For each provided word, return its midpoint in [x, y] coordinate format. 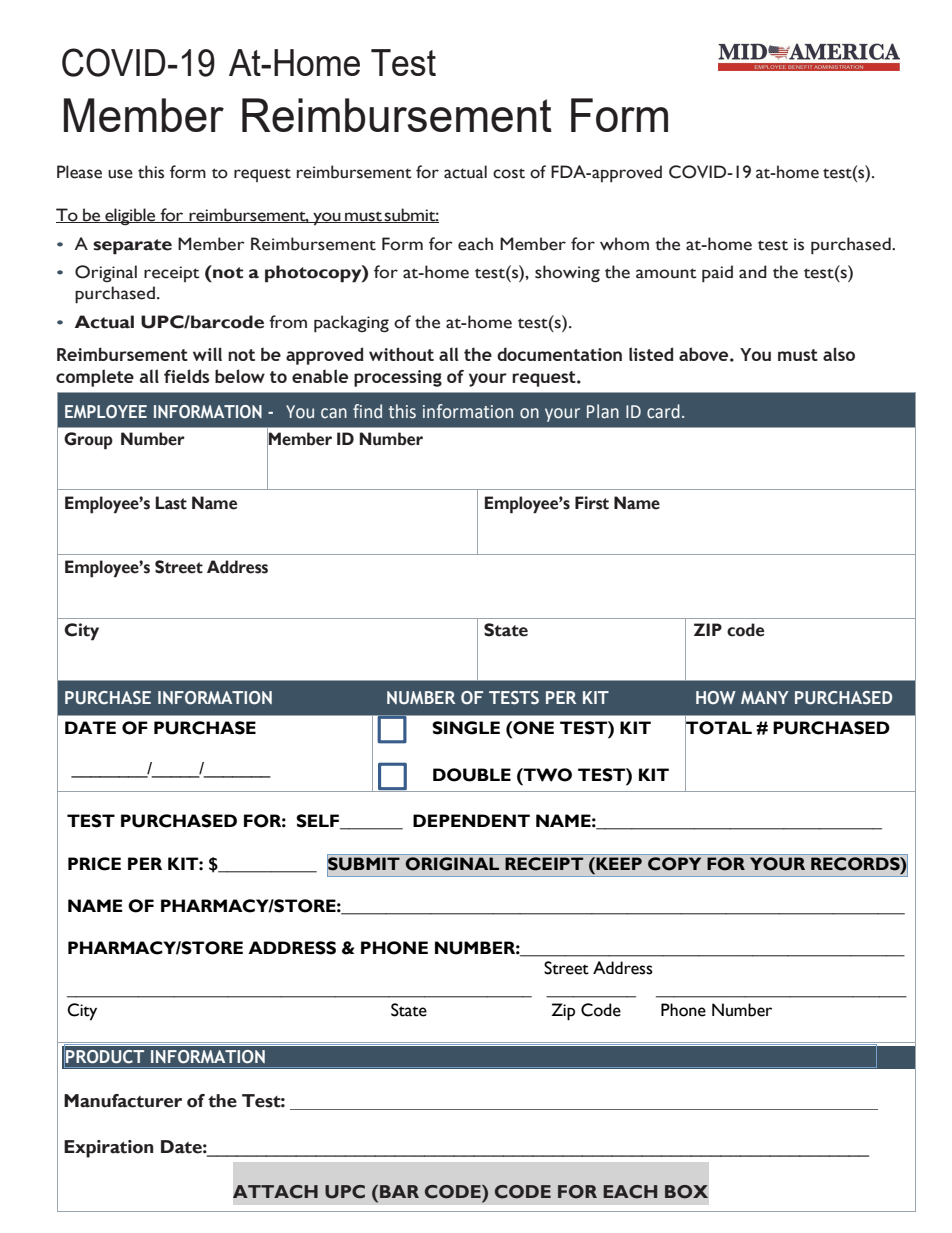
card [663, 411]
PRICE [94, 864]
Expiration [109, 1149]
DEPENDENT [471, 820]
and [753, 272]
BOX [686, 1192]
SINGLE [466, 728]
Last [171, 503]
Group [88, 441]
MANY [765, 697]
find [367, 411]
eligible [130, 216]
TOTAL [718, 727]
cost [509, 173]
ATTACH [275, 1192]
